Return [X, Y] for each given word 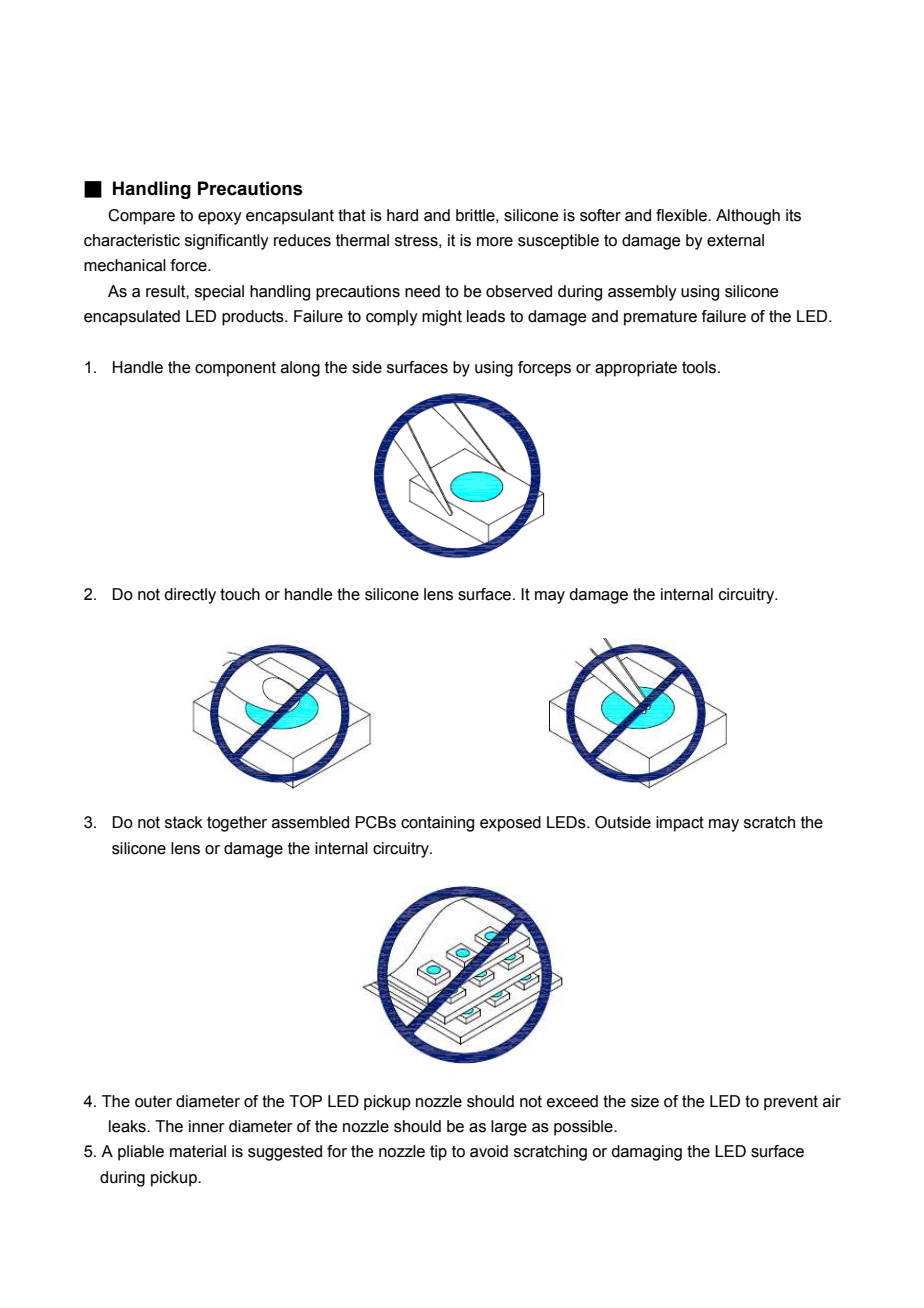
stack [184, 822]
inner [207, 1126]
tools [700, 367]
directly [190, 596]
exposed [510, 824]
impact [680, 824]
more [495, 242]
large [509, 1128]
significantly [227, 242]
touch [240, 594]
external [735, 240]
